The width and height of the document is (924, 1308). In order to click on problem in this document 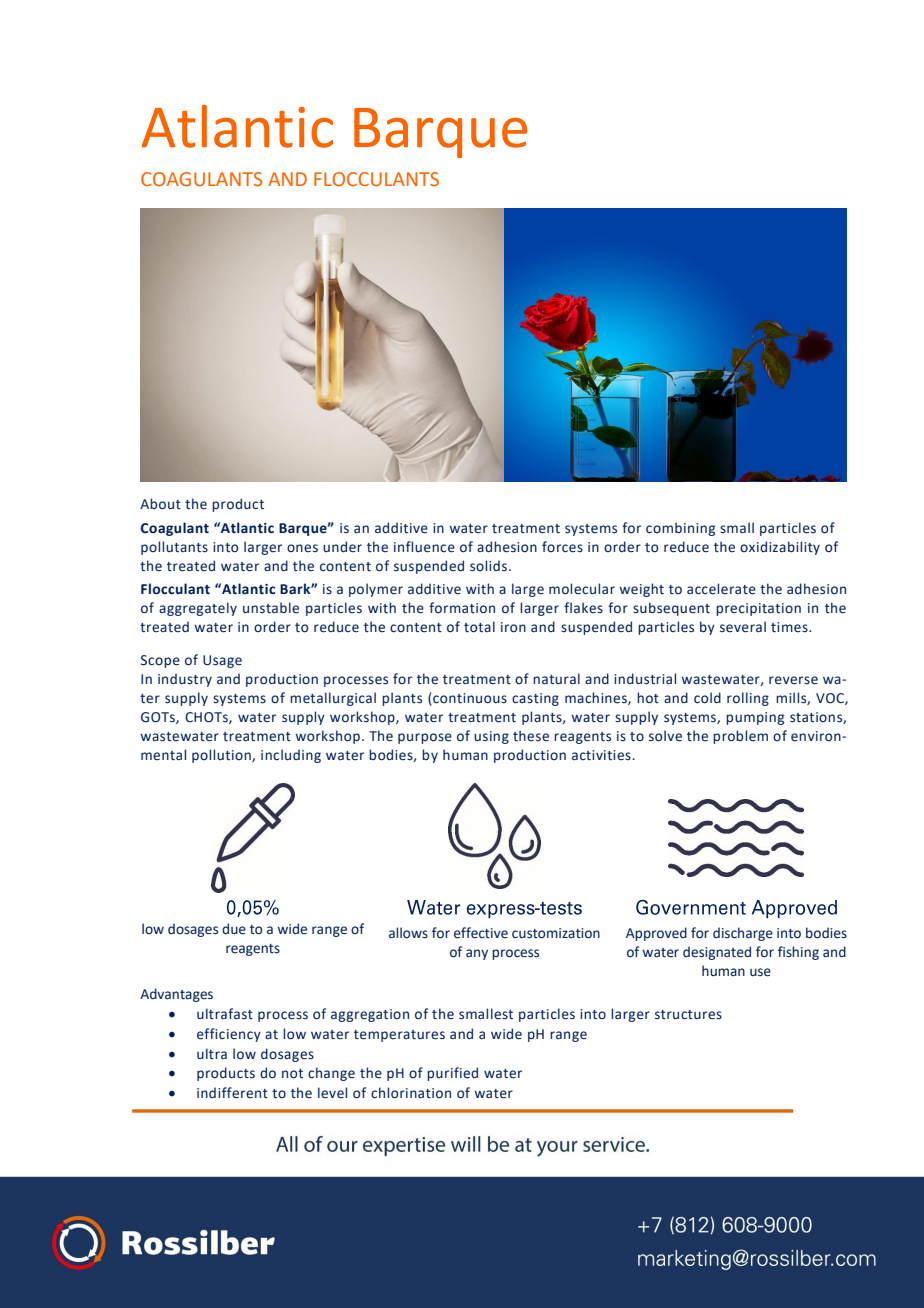, I will do `click(740, 737)`.
